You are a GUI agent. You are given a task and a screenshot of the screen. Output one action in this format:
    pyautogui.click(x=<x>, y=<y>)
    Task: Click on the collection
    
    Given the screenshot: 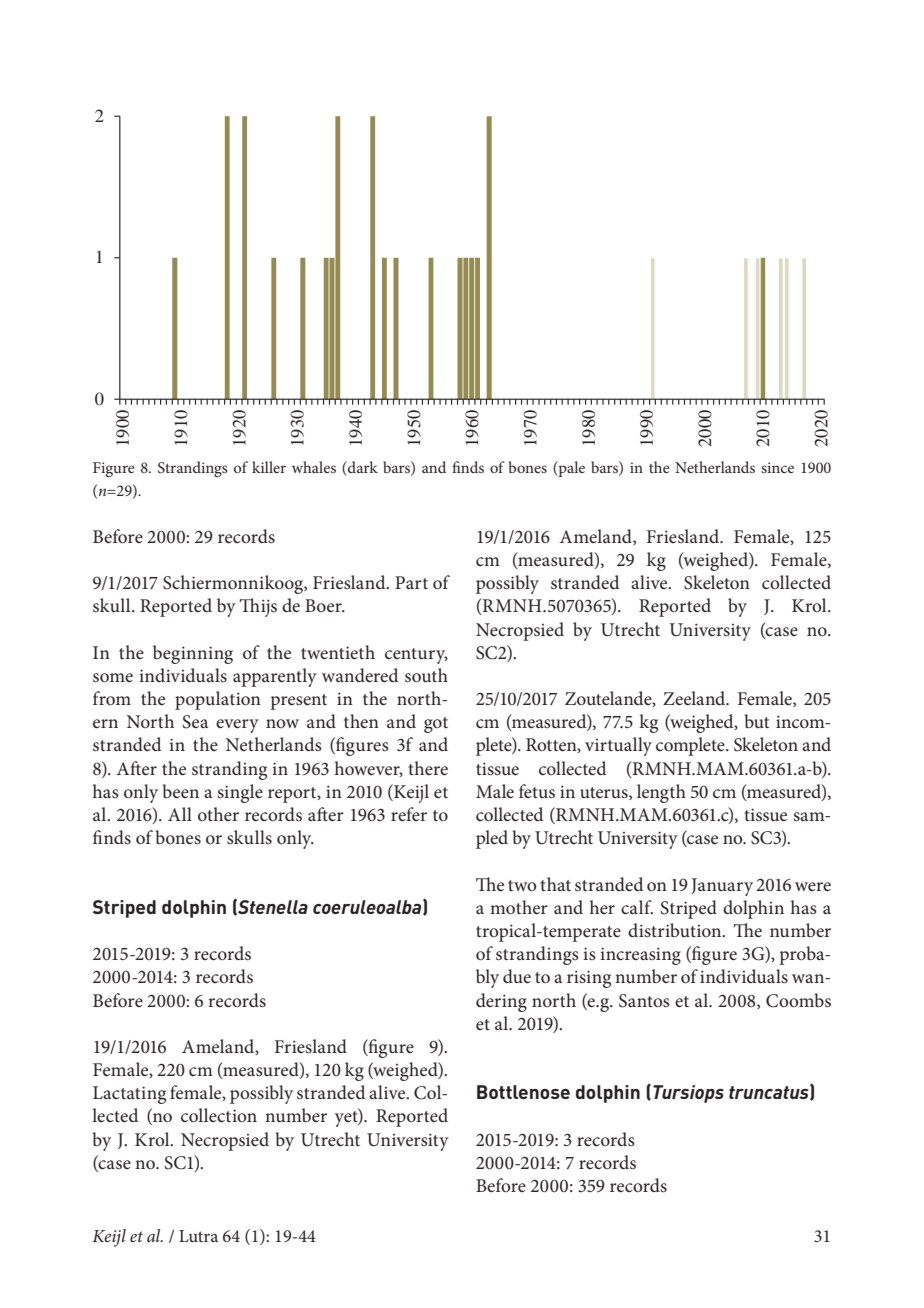 What is the action you would take?
    pyautogui.click(x=219, y=1115)
